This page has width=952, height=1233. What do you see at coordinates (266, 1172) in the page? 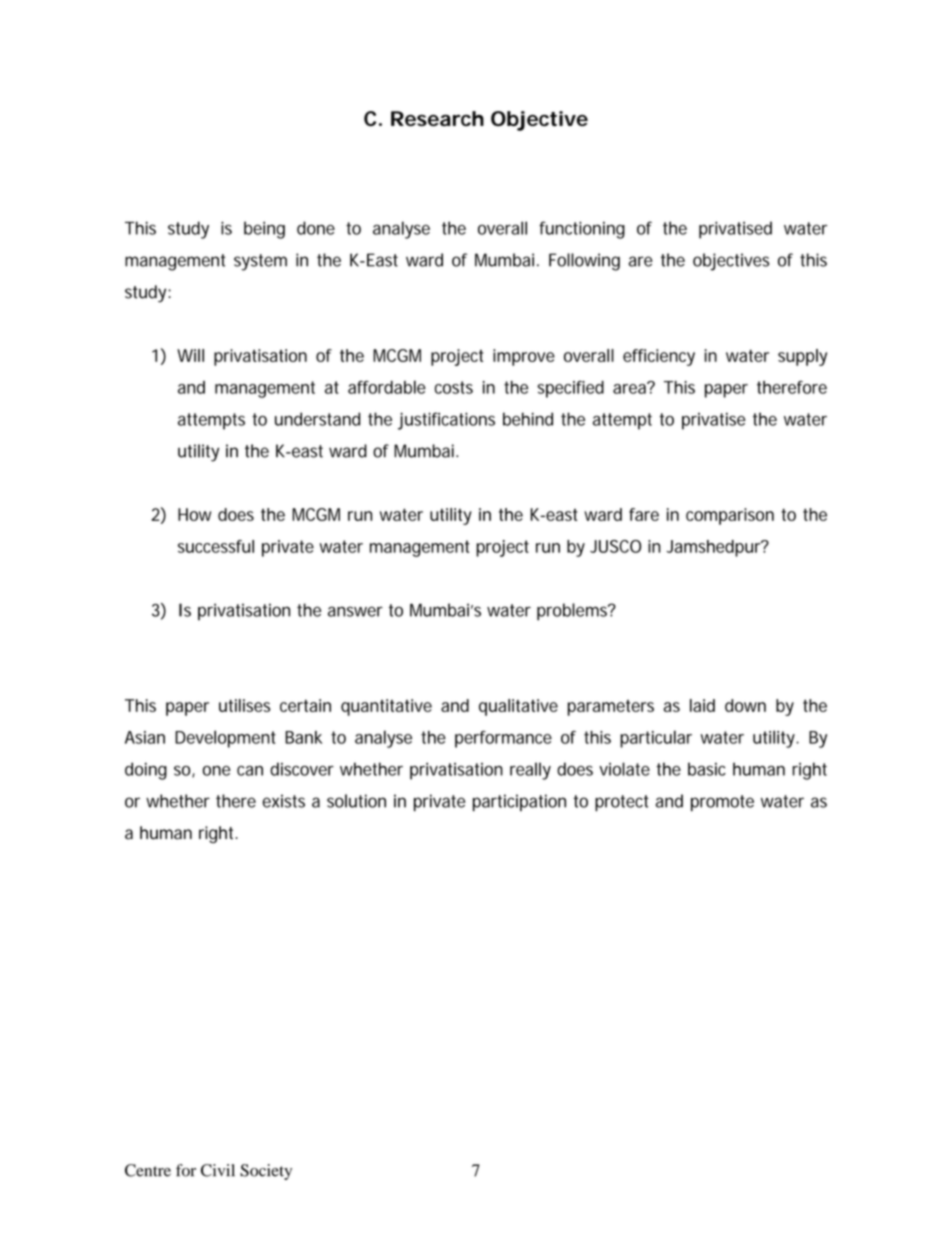
I see `Society` at bounding box center [266, 1172].
